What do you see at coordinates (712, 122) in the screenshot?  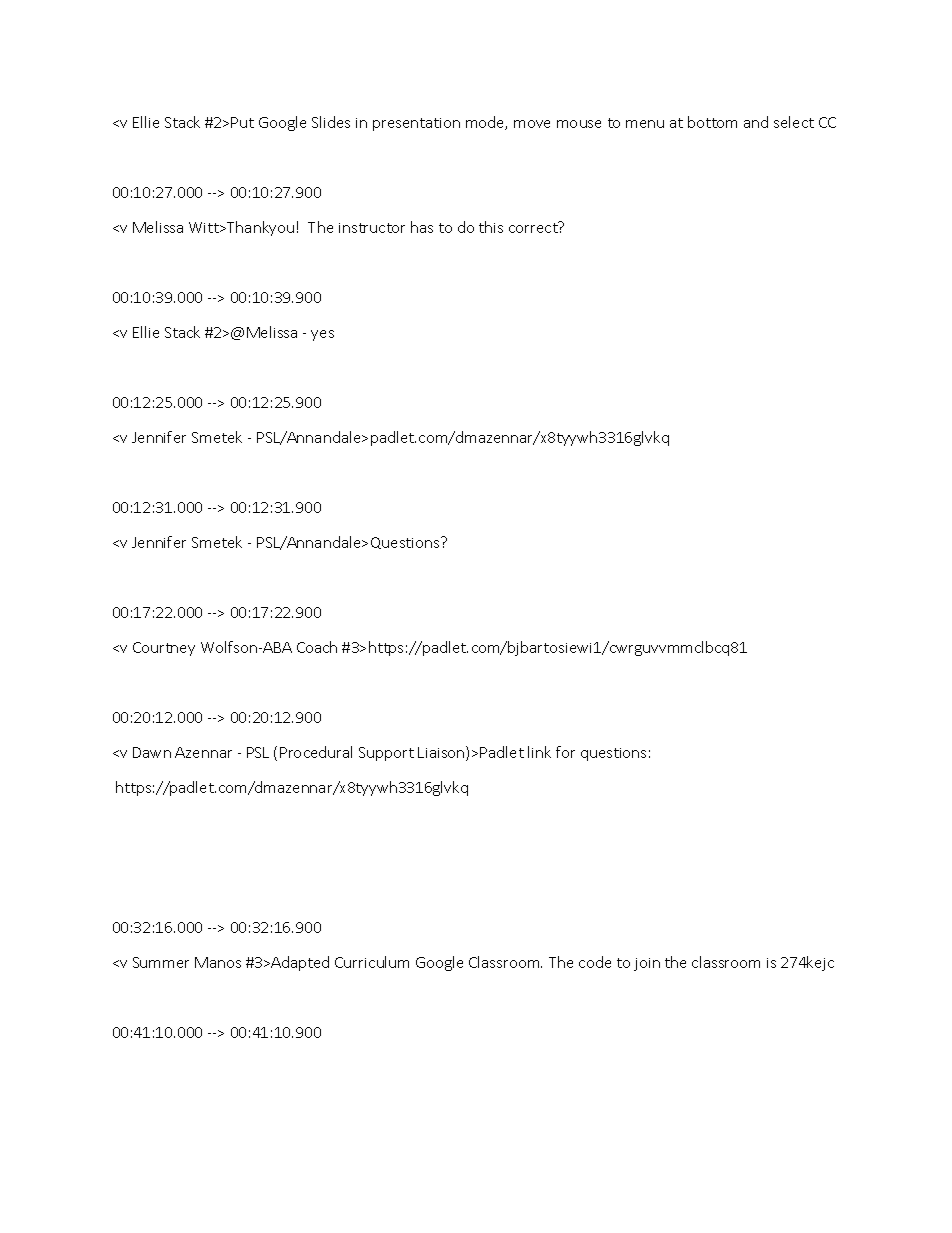 I see `bottom` at bounding box center [712, 122].
